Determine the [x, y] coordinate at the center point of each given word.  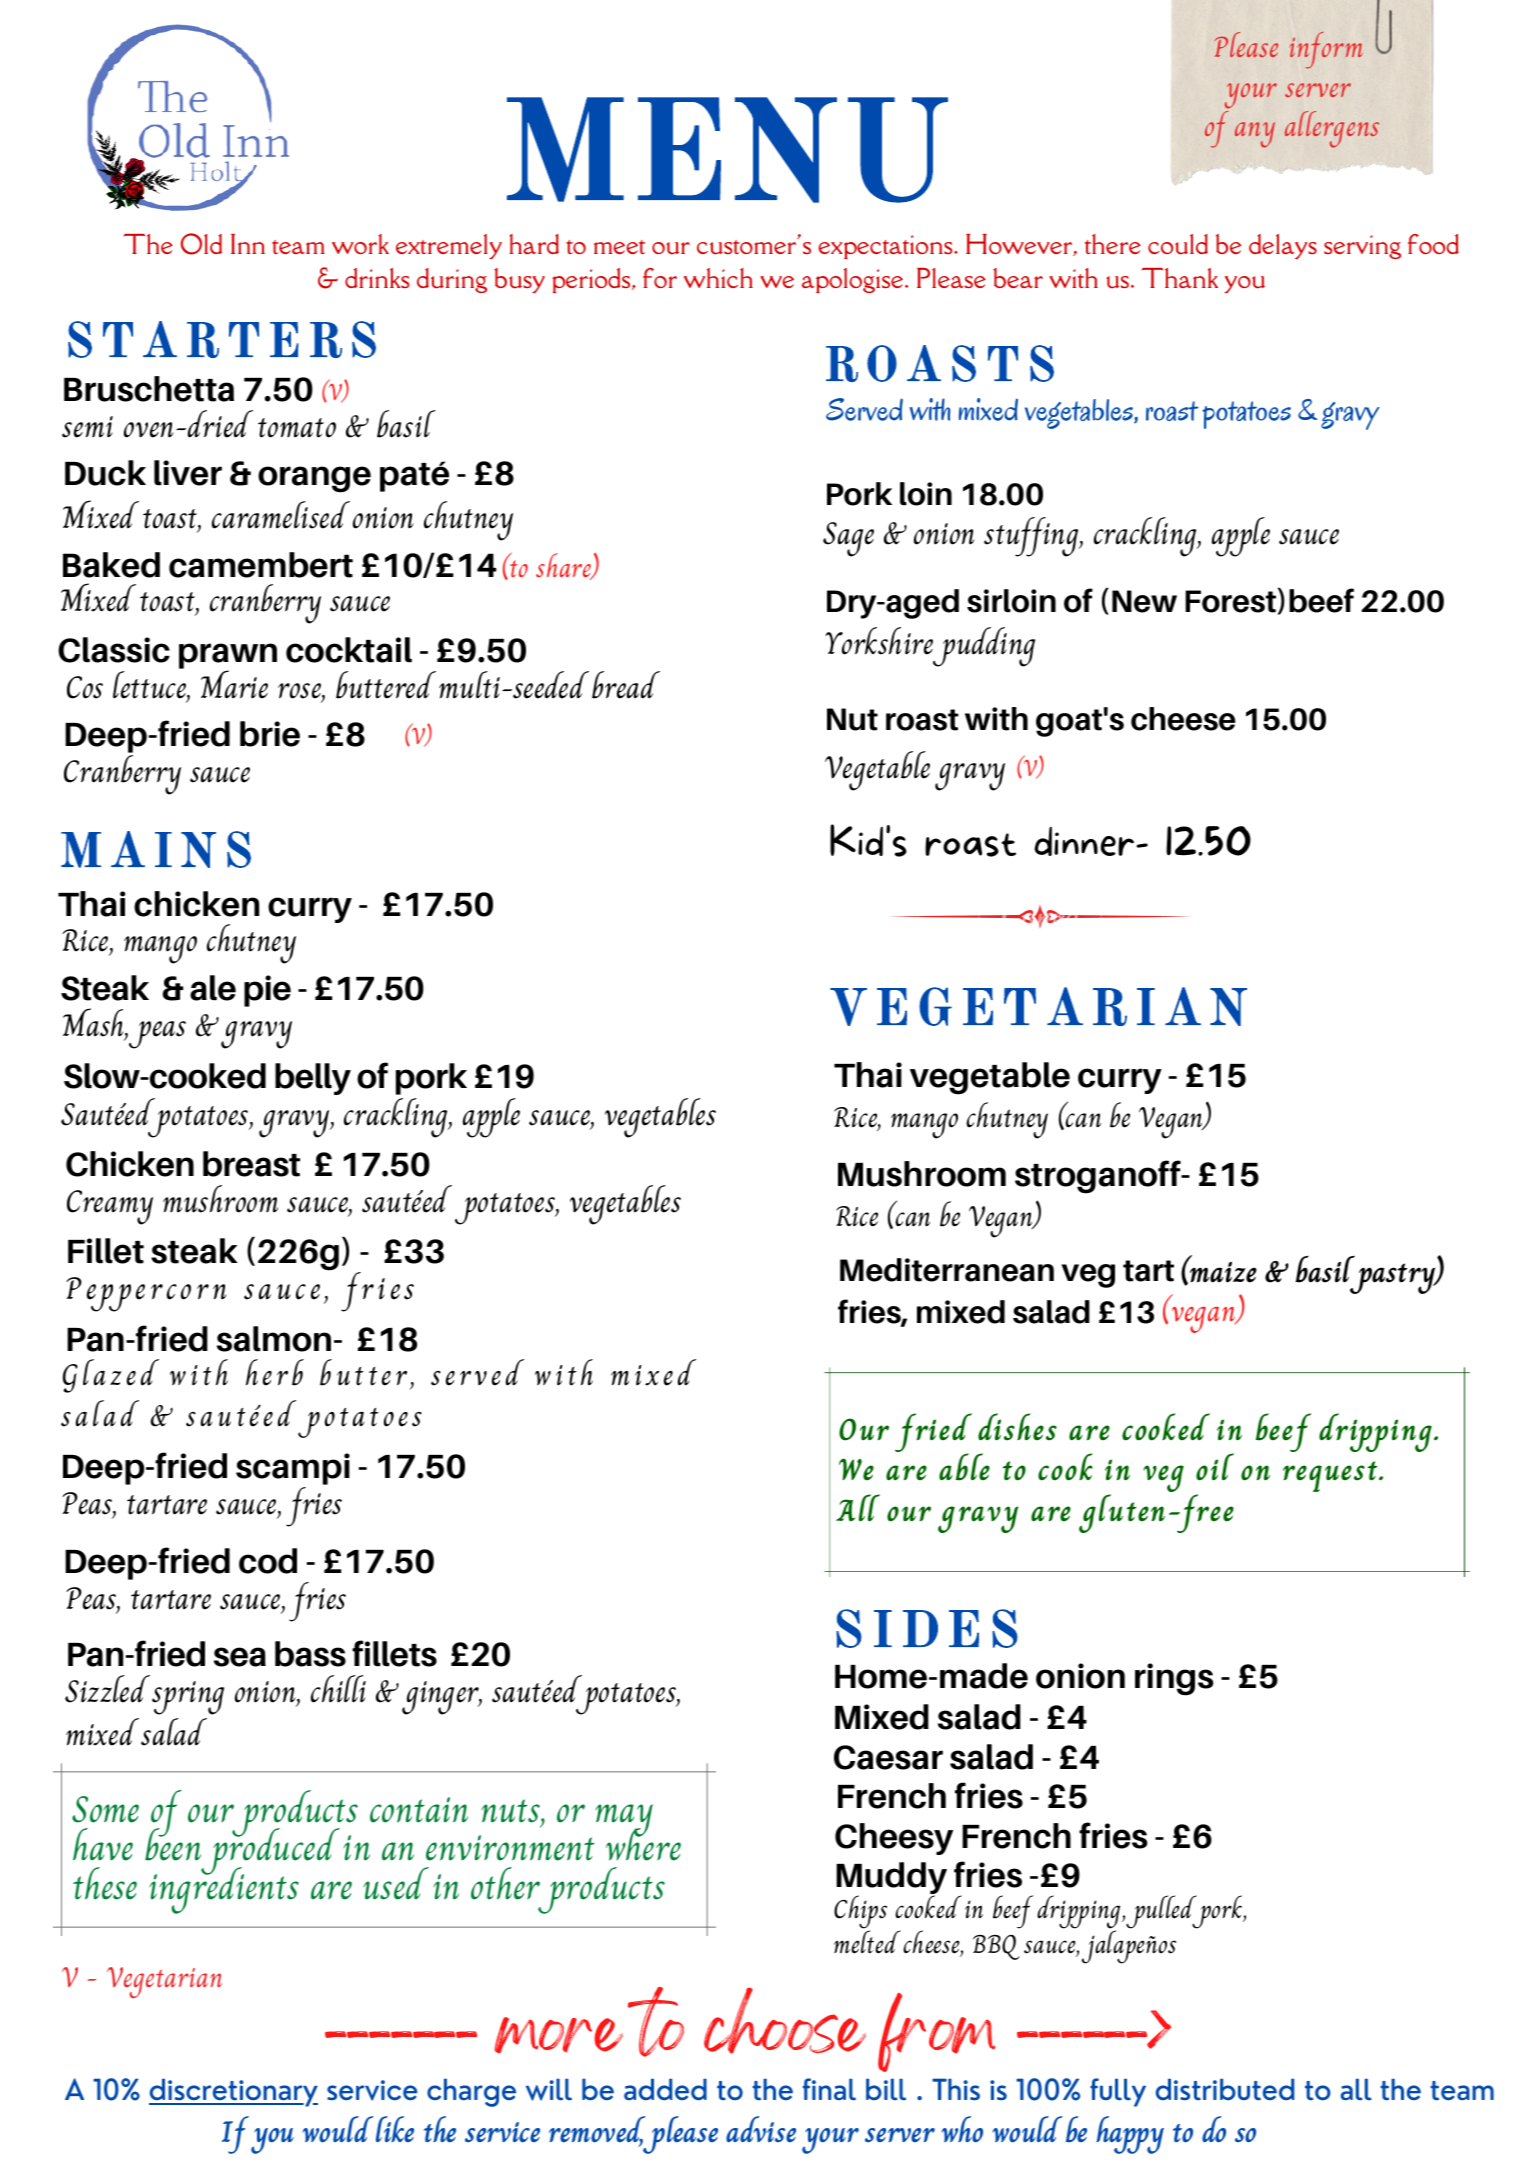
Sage [848, 539]
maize [1222, 1271]
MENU [727, 150]
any [1255, 135]
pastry [1393, 1278]
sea [240, 1657]
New [1144, 601]
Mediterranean [947, 1270]
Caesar [888, 1757]
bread [626, 685]
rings [1174, 1679]
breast [251, 1164]
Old [201, 244]
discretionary [233, 2092]
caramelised [281, 515]
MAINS [156, 849]
